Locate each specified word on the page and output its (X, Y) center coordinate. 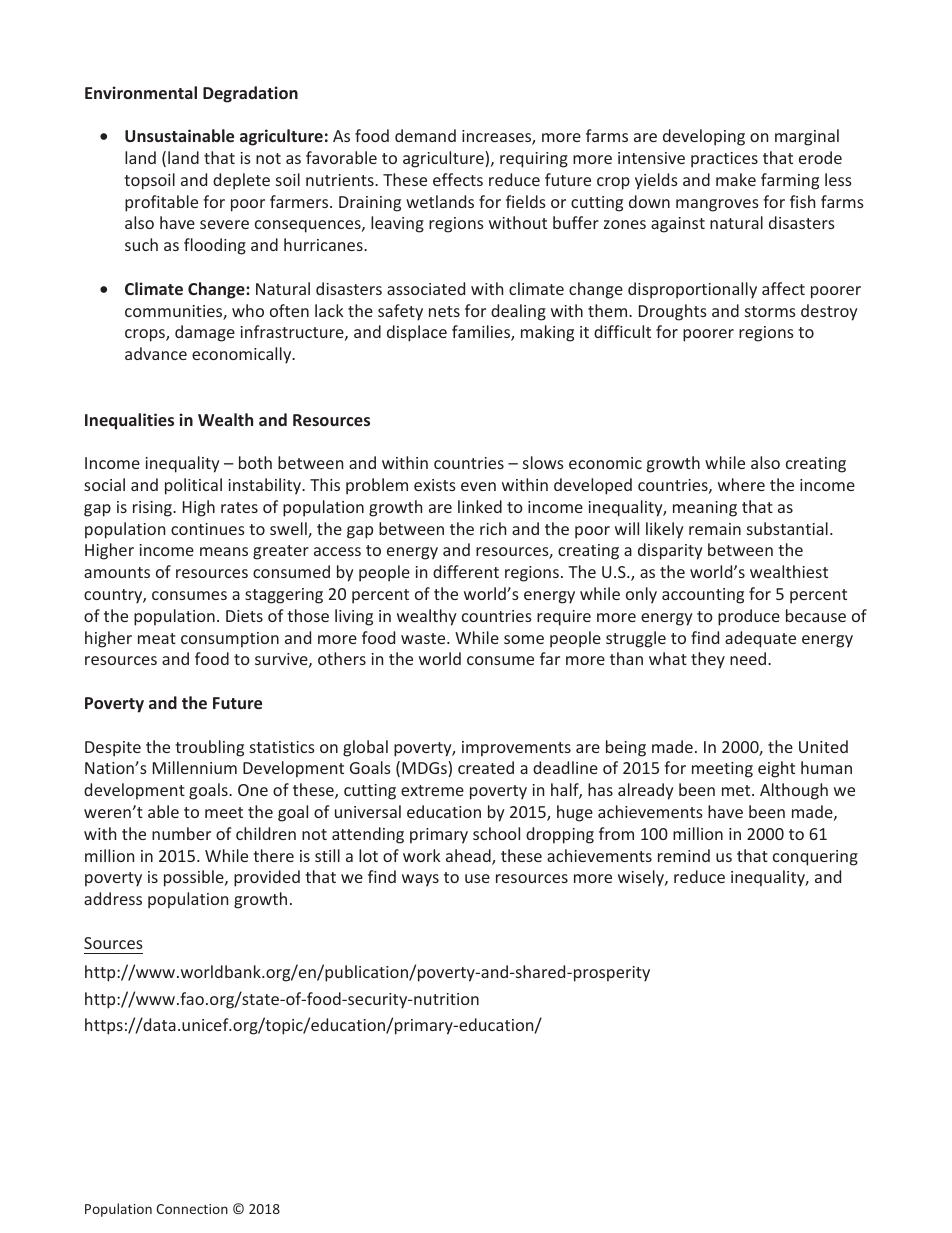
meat (157, 638)
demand (425, 135)
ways (420, 880)
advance (156, 353)
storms (770, 311)
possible (195, 878)
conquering (815, 858)
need (749, 658)
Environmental (141, 92)
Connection (192, 1209)
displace (417, 333)
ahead (469, 857)
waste (424, 638)
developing (704, 137)
